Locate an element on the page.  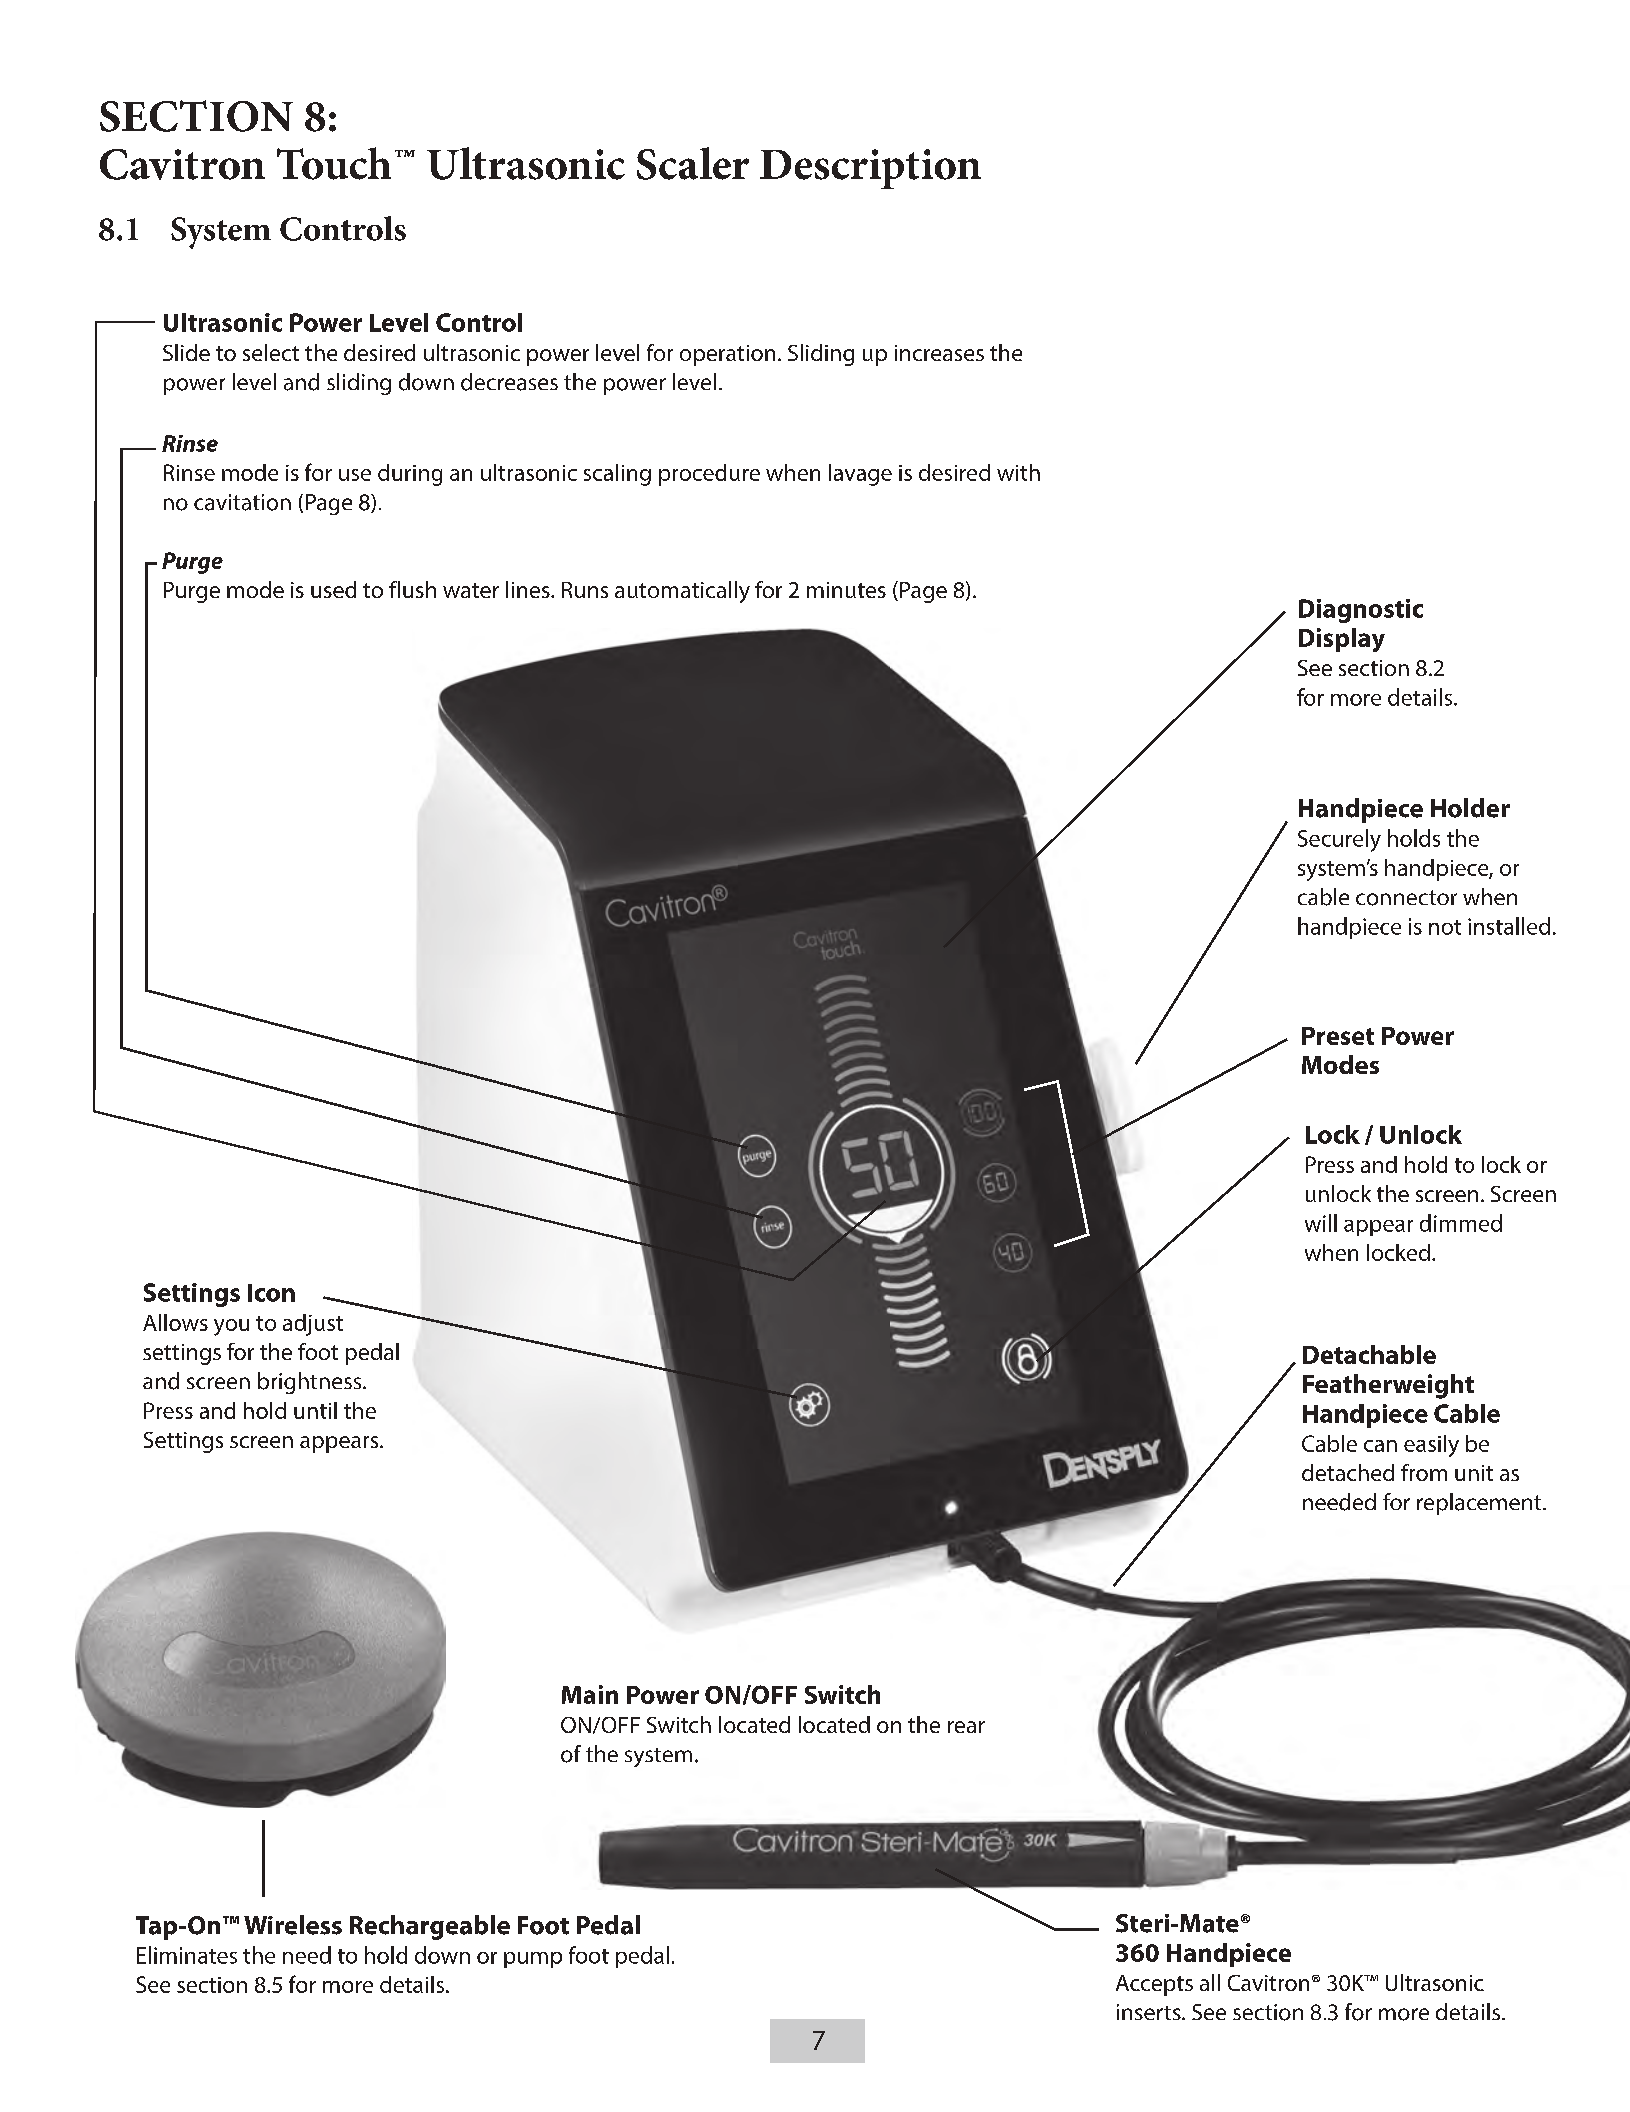
Detachable is located at coordinates (1369, 1354).
